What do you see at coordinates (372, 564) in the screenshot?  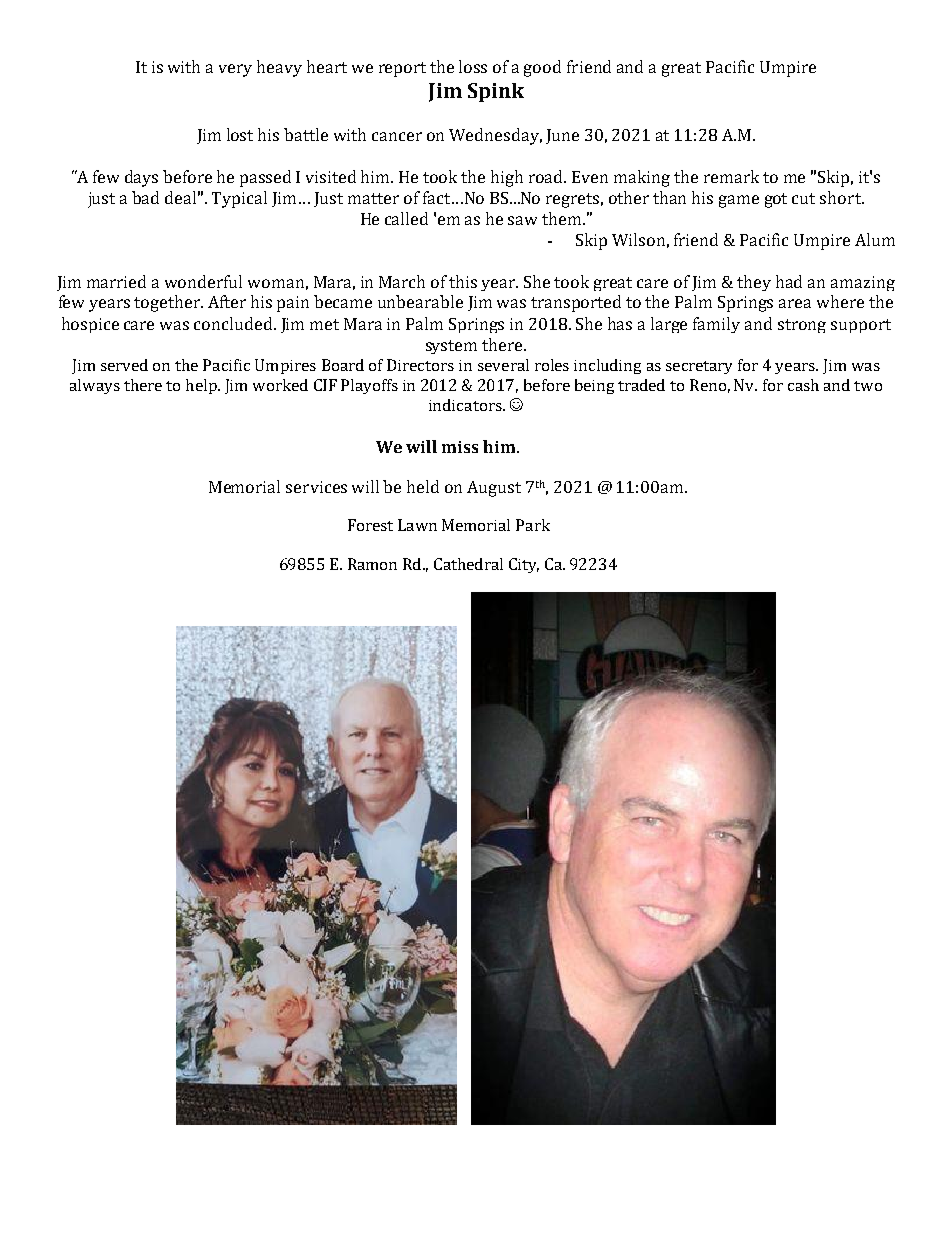 I see `Ramon` at bounding box center [372, 564].
